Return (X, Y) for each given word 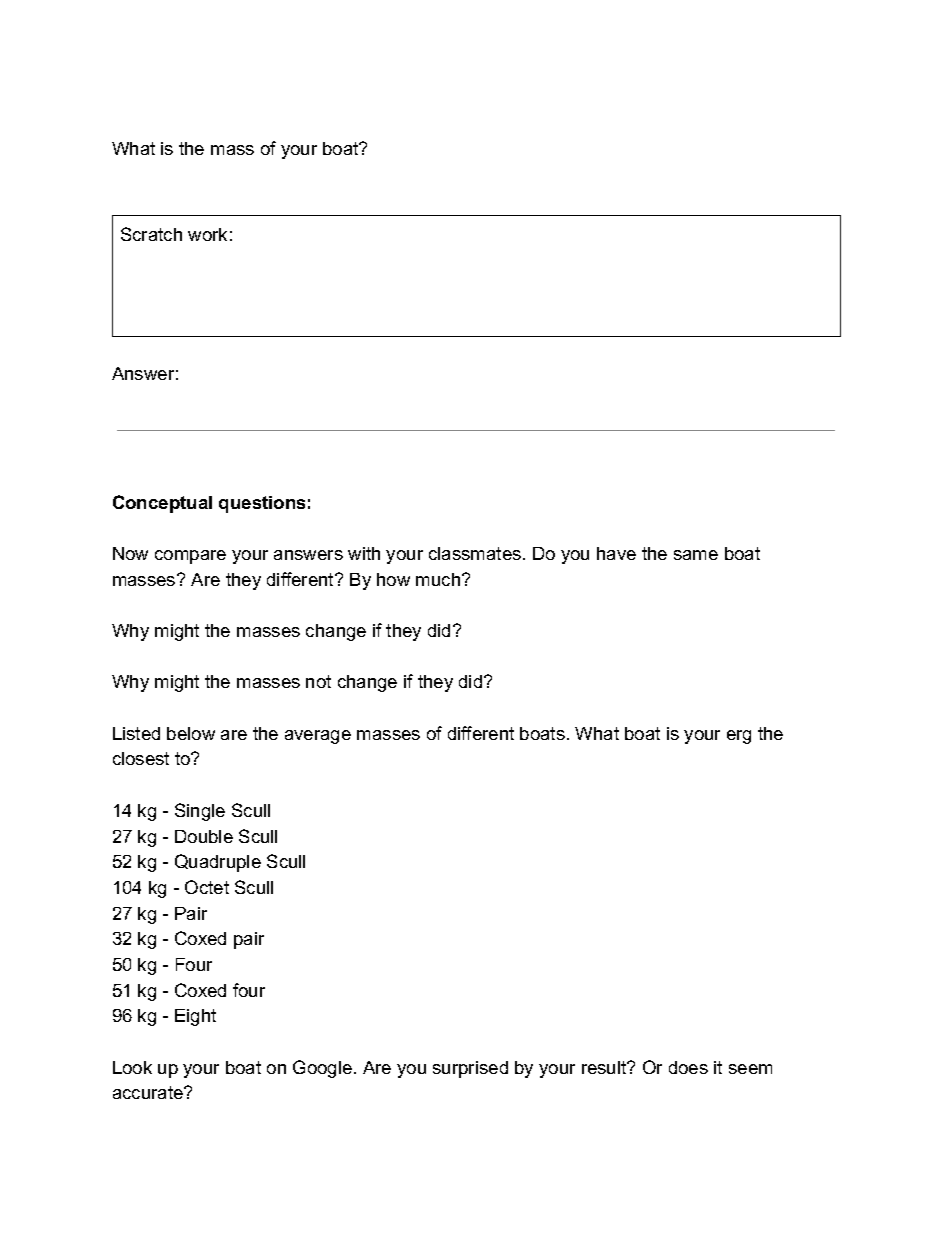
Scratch (151, 234)
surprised (470, 1069)
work (207, 234)
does (688, 1067)
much (439, 579)
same (696, 555)
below (191, 733)
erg (739, 737)
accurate (149, 1092)
